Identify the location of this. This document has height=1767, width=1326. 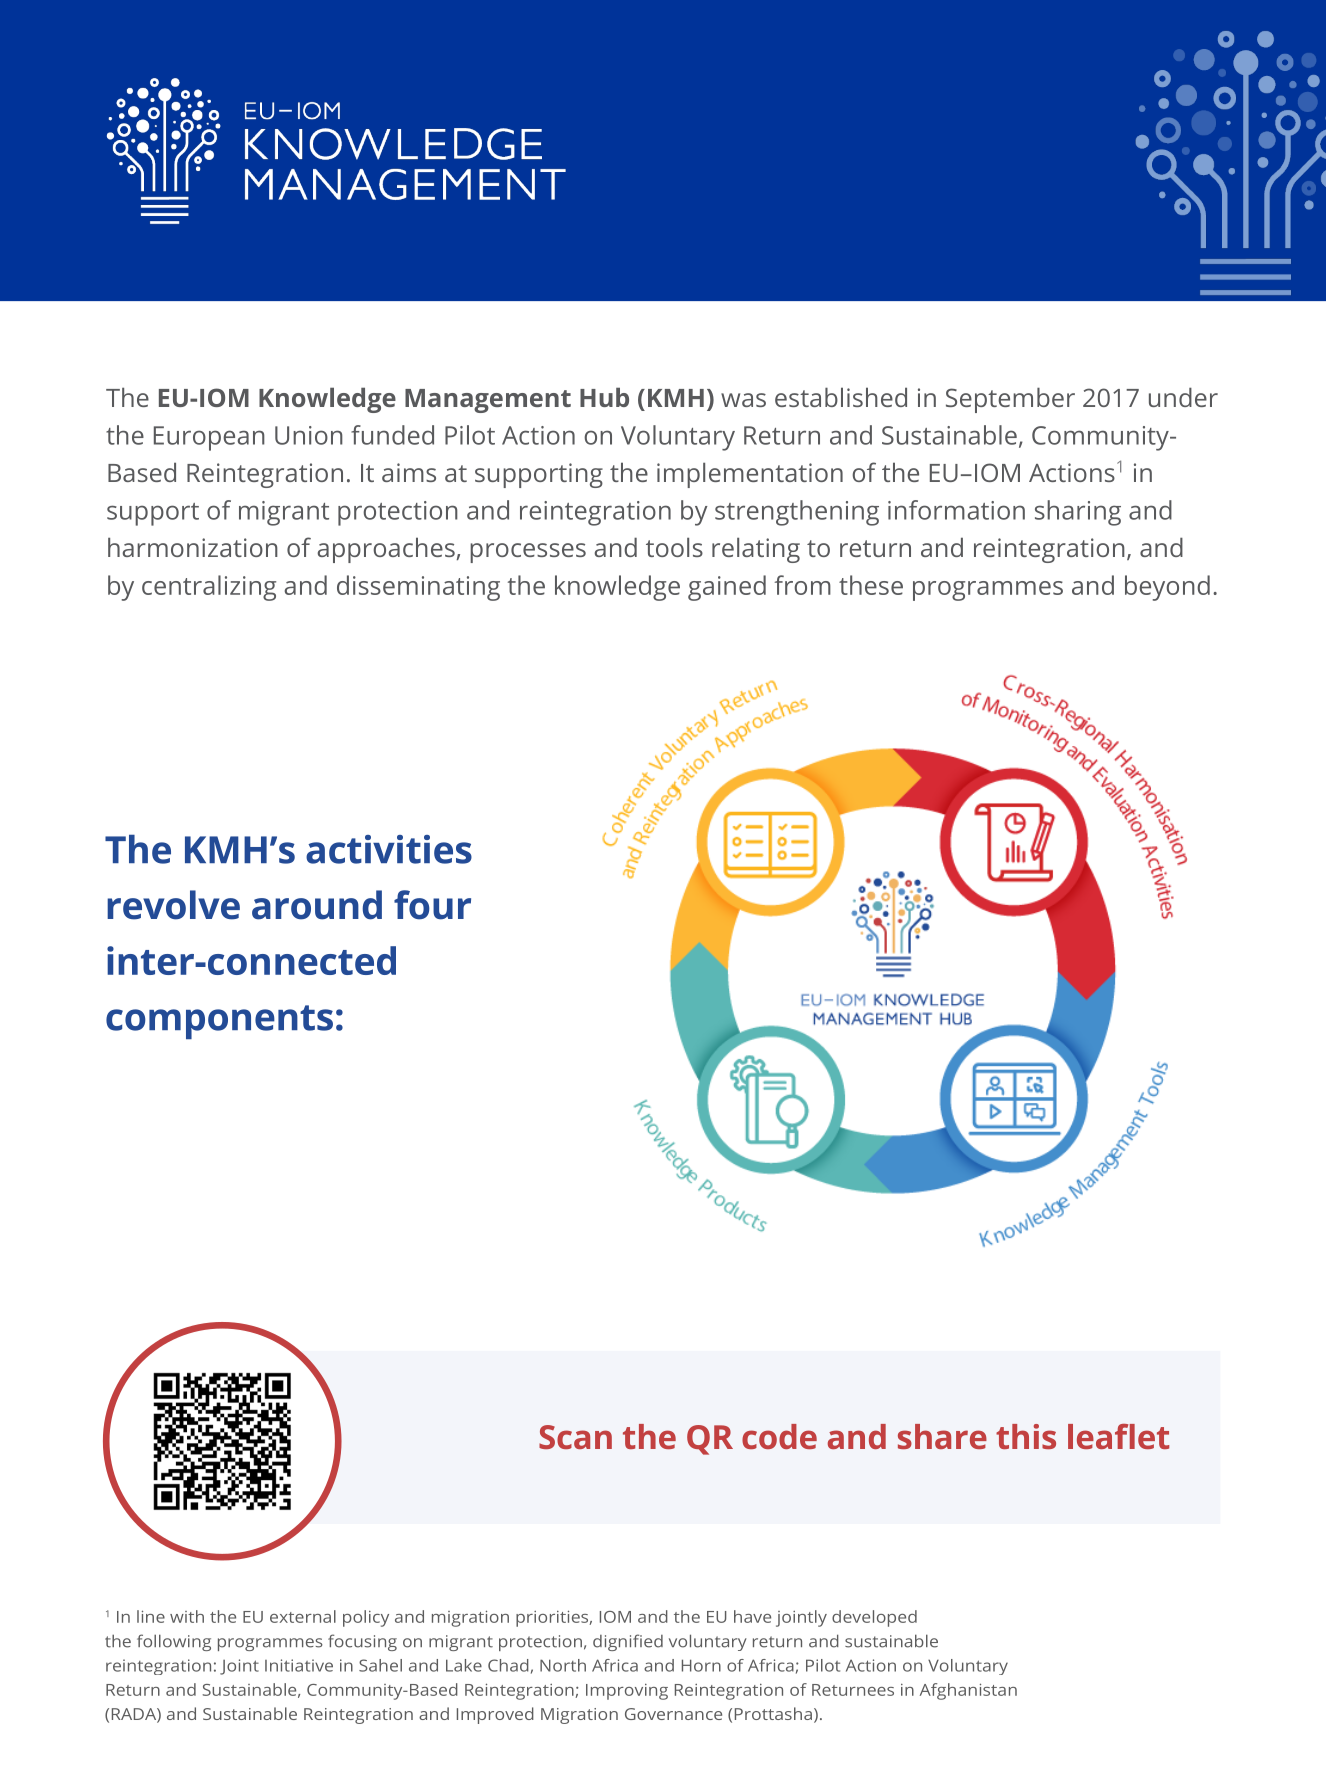
(1026, 1436).
